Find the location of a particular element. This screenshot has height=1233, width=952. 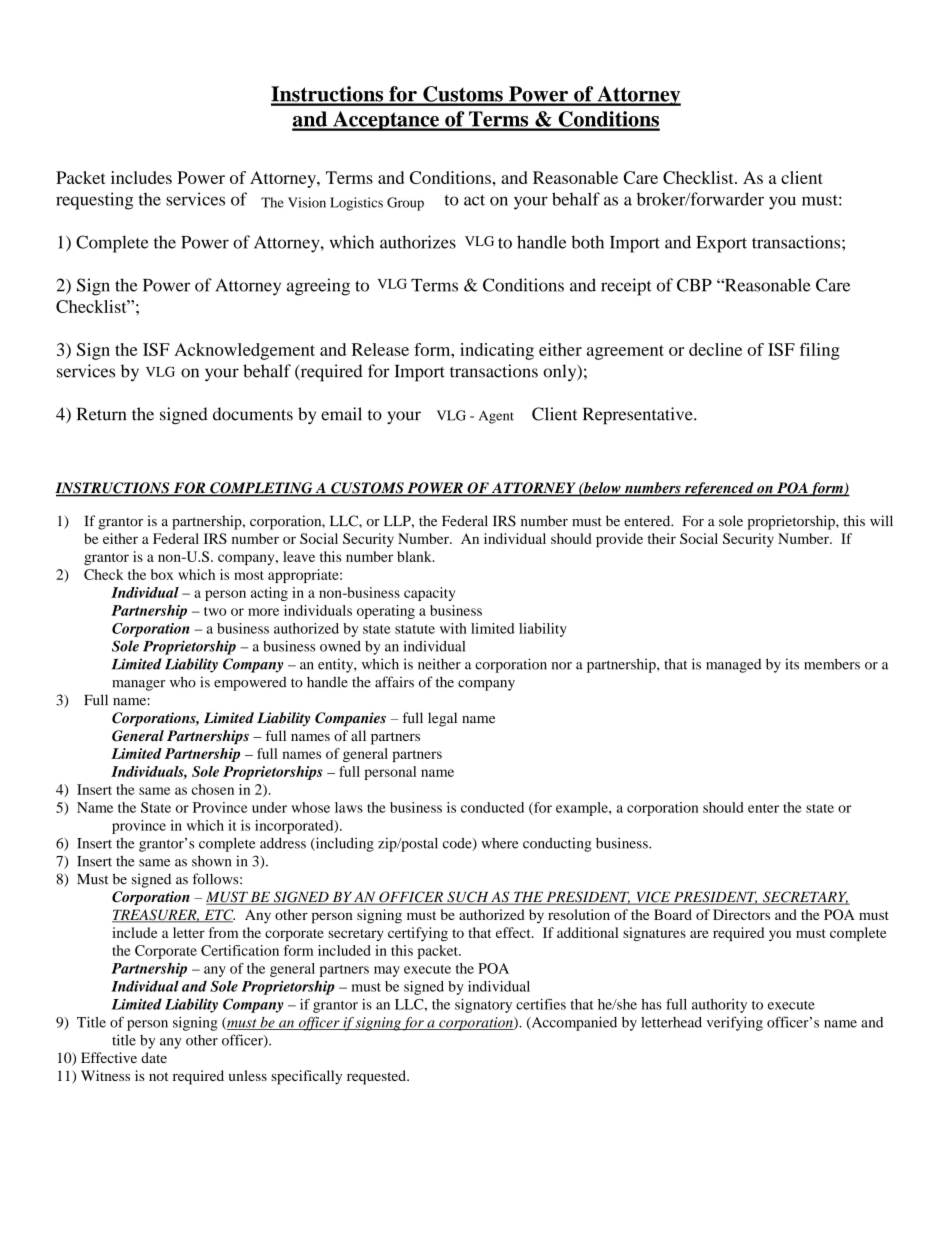

will is located at coordinates (881, 520).
